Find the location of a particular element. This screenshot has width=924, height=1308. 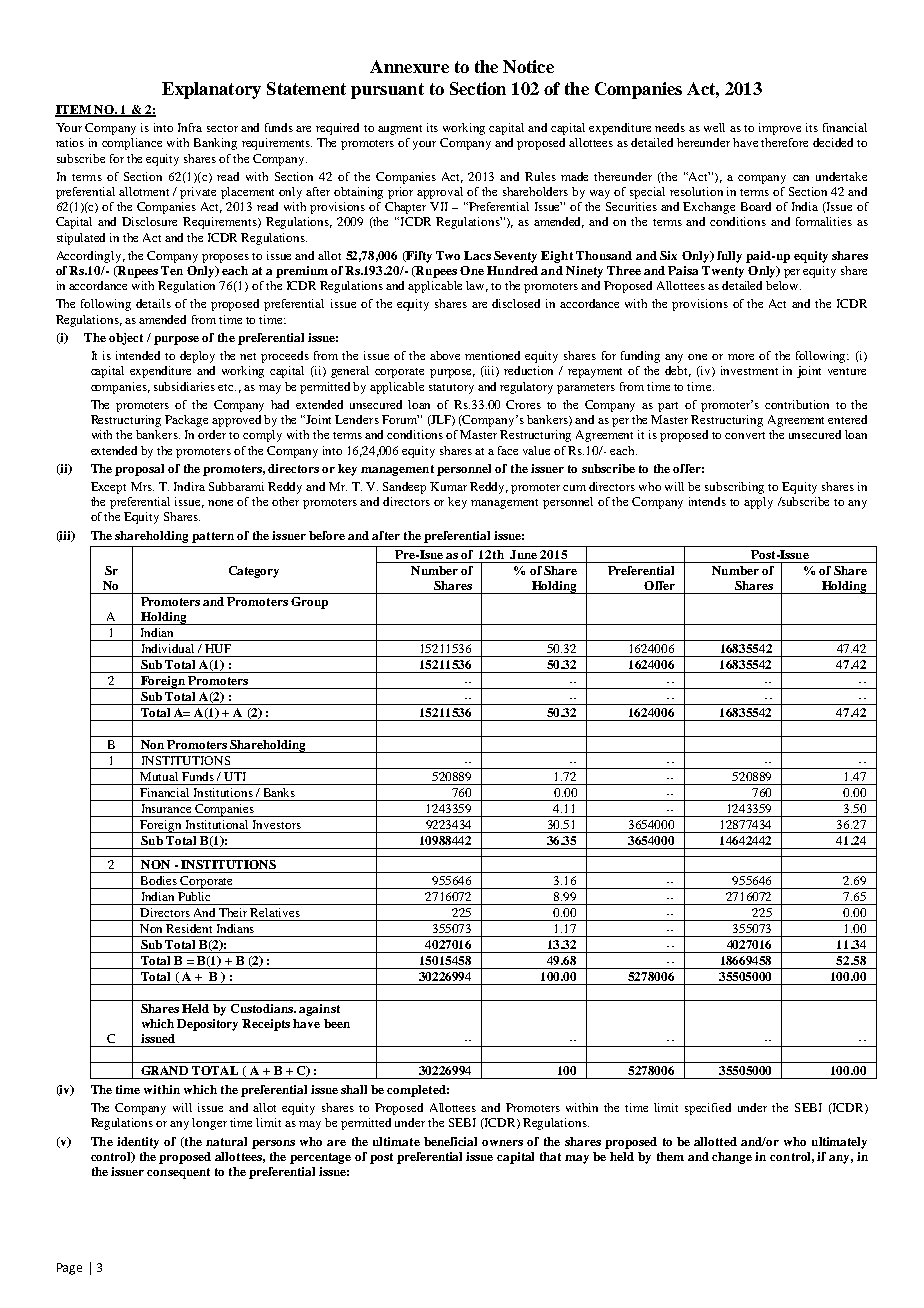

Kumar is located at coordinates (448, 486).
